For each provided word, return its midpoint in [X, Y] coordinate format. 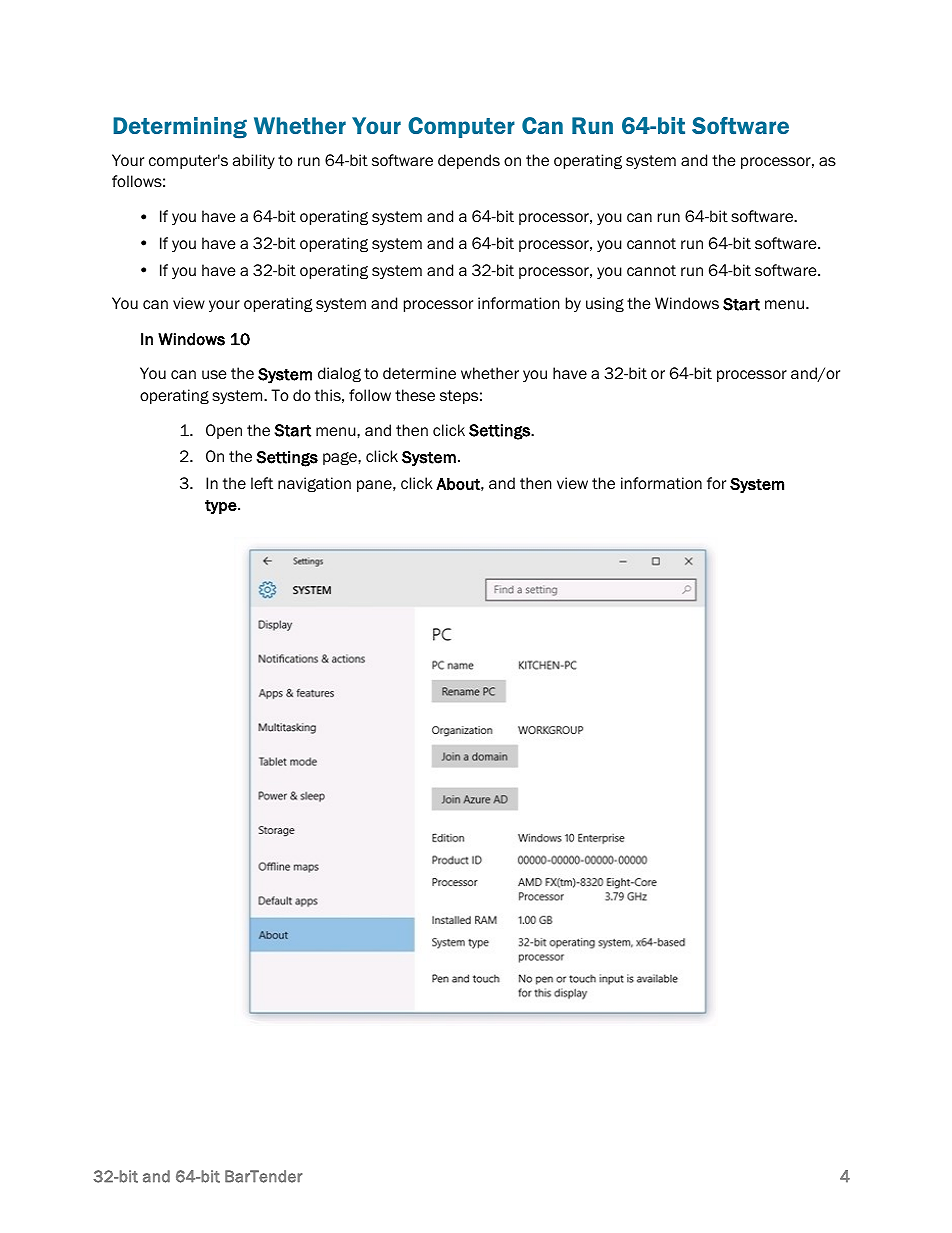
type [222, 507]
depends [469, 161]
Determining [180, 128]
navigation [314, 484]
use [214, 375]
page [341, 458]
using [605, 304]
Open [224, 431]
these [415, 395]
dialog [339, 374]
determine [419, 373]
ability [254, 161]
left [262, 483]
